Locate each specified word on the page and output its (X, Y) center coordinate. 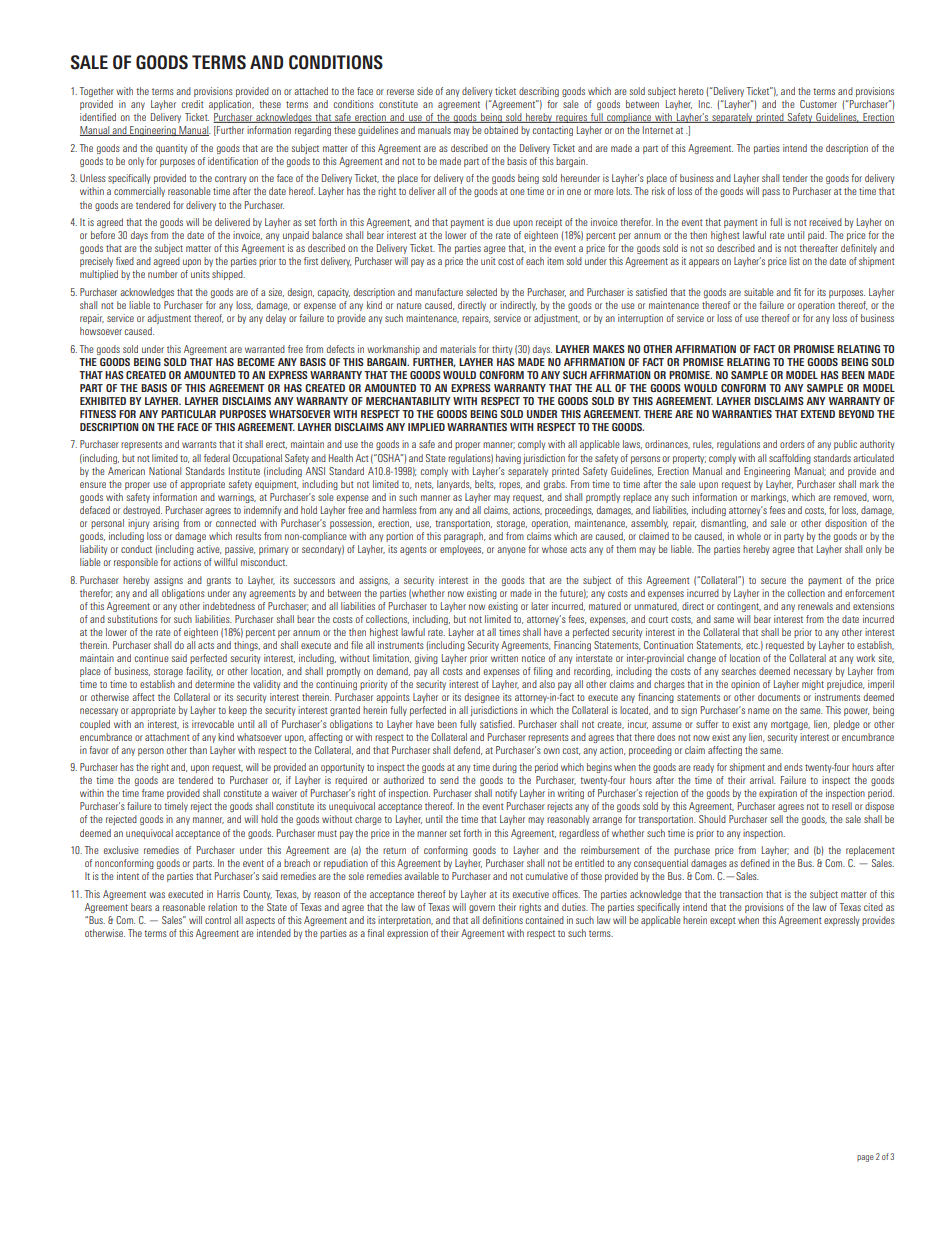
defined (755, 863)
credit (193, 104)
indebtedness (229, 606)
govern (482, 909)
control (218, 920)
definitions (503, 920)
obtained (501, 130)
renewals (815, 606)
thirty (502, 350)
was (157, 895)
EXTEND (818, 414)
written (504, 658)
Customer (818, 104)
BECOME (256, 362)
